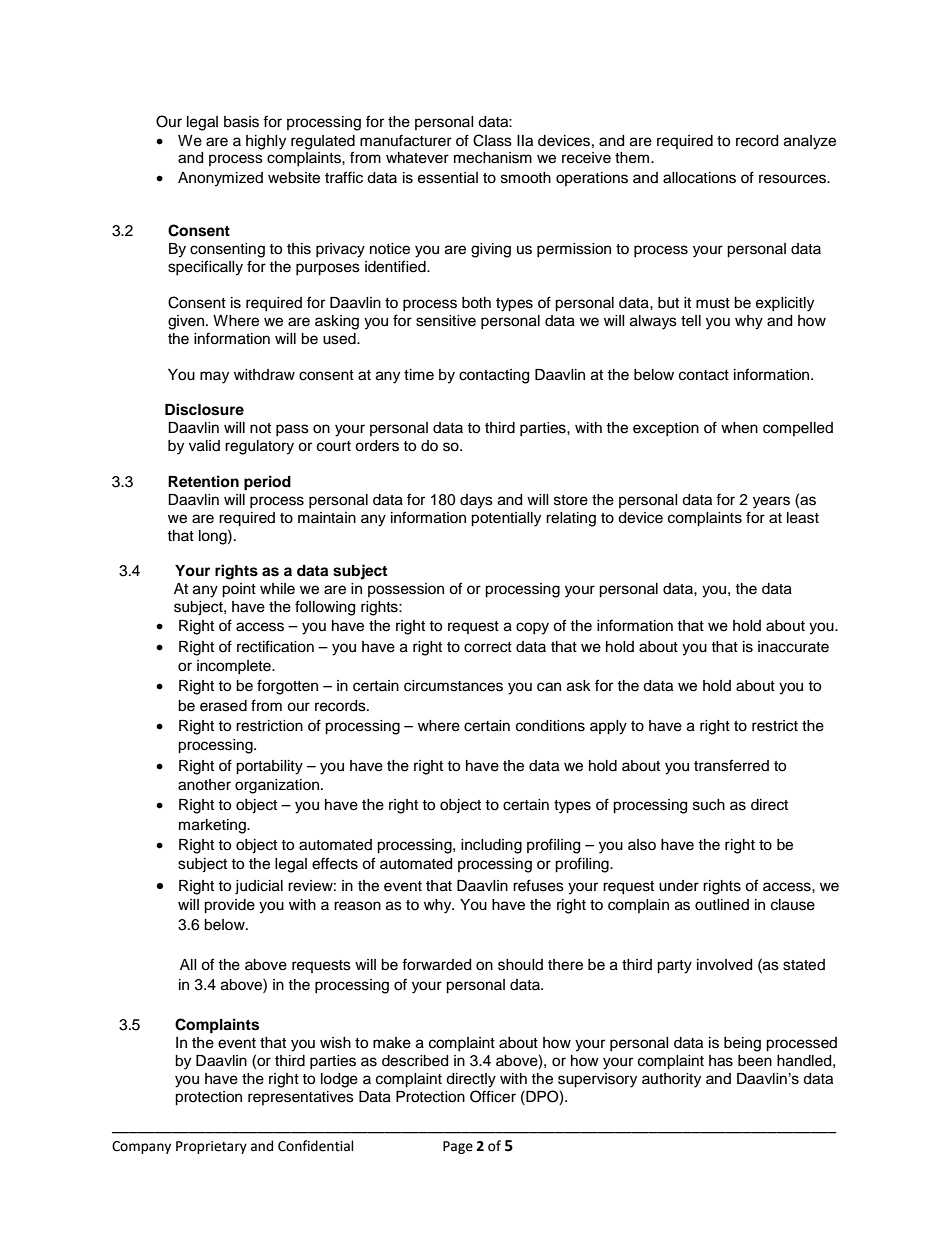 Image resolution: width=952 pixels, height=1233 pixels. I want to click on time, so click(419, 375).
